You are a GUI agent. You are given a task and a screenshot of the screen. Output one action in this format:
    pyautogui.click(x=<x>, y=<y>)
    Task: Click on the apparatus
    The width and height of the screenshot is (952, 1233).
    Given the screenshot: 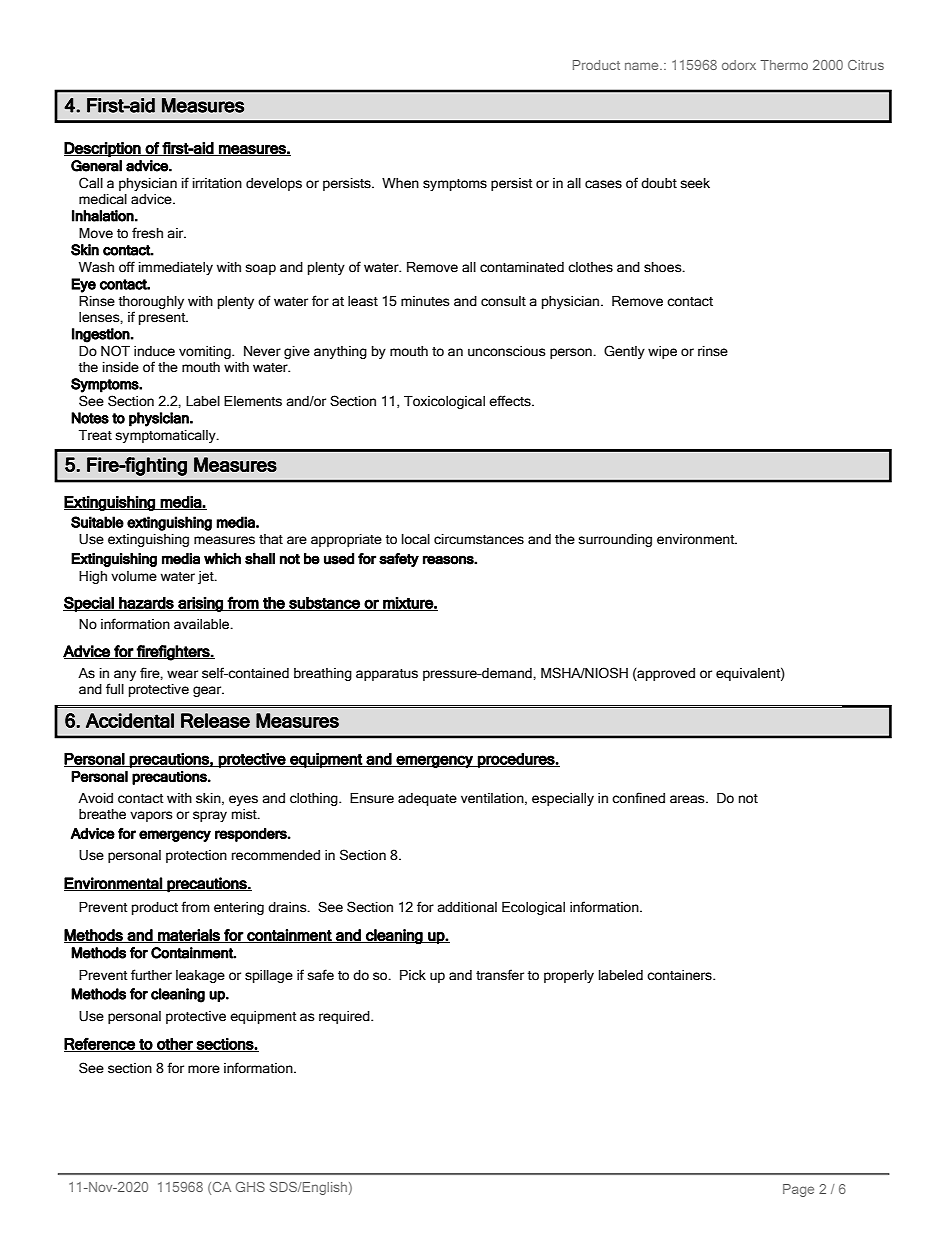 What is the action you would take?
    pyautogui.click(x=387, y=675)
